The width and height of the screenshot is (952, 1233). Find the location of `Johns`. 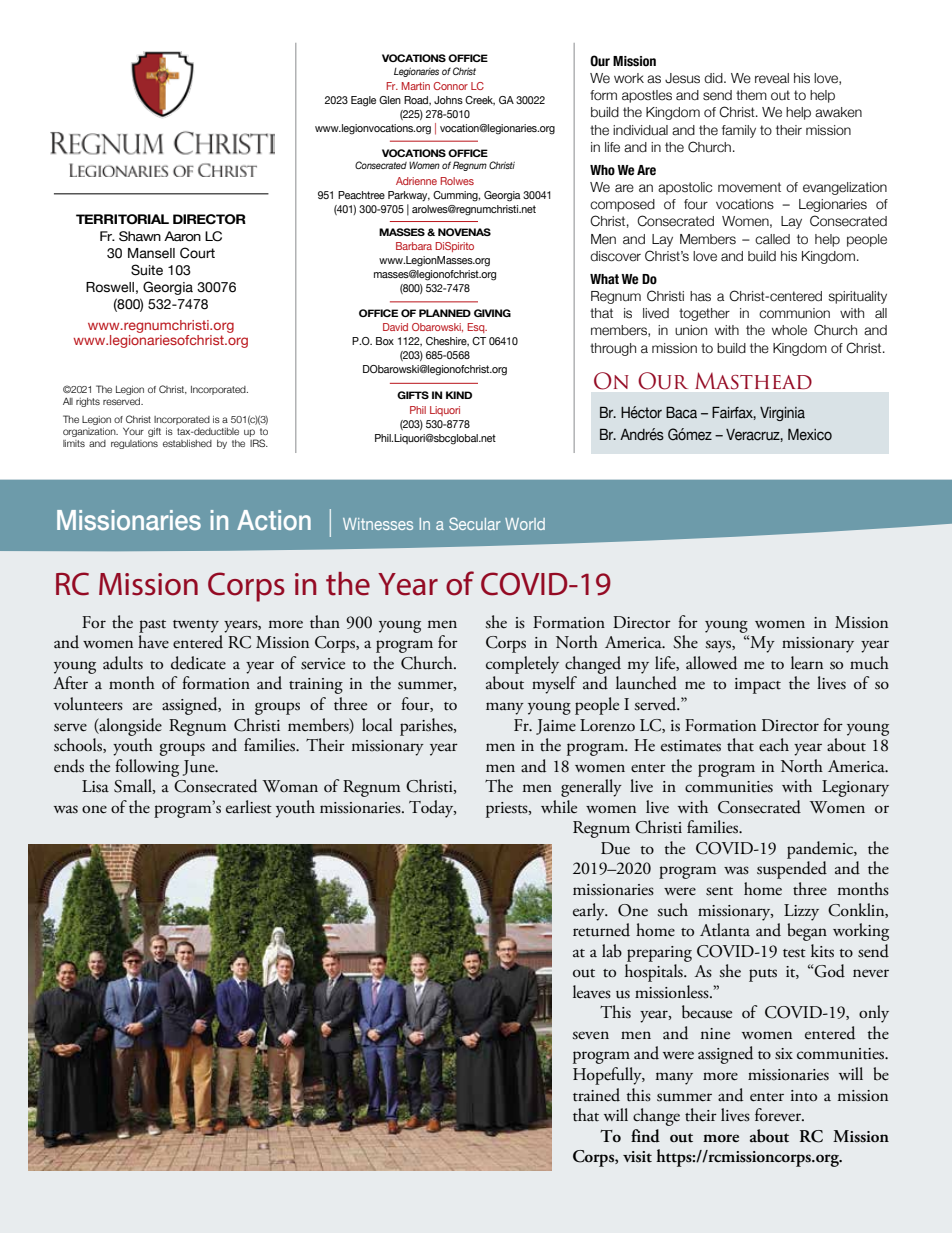

Johns is located at coordinates (448, 100).
